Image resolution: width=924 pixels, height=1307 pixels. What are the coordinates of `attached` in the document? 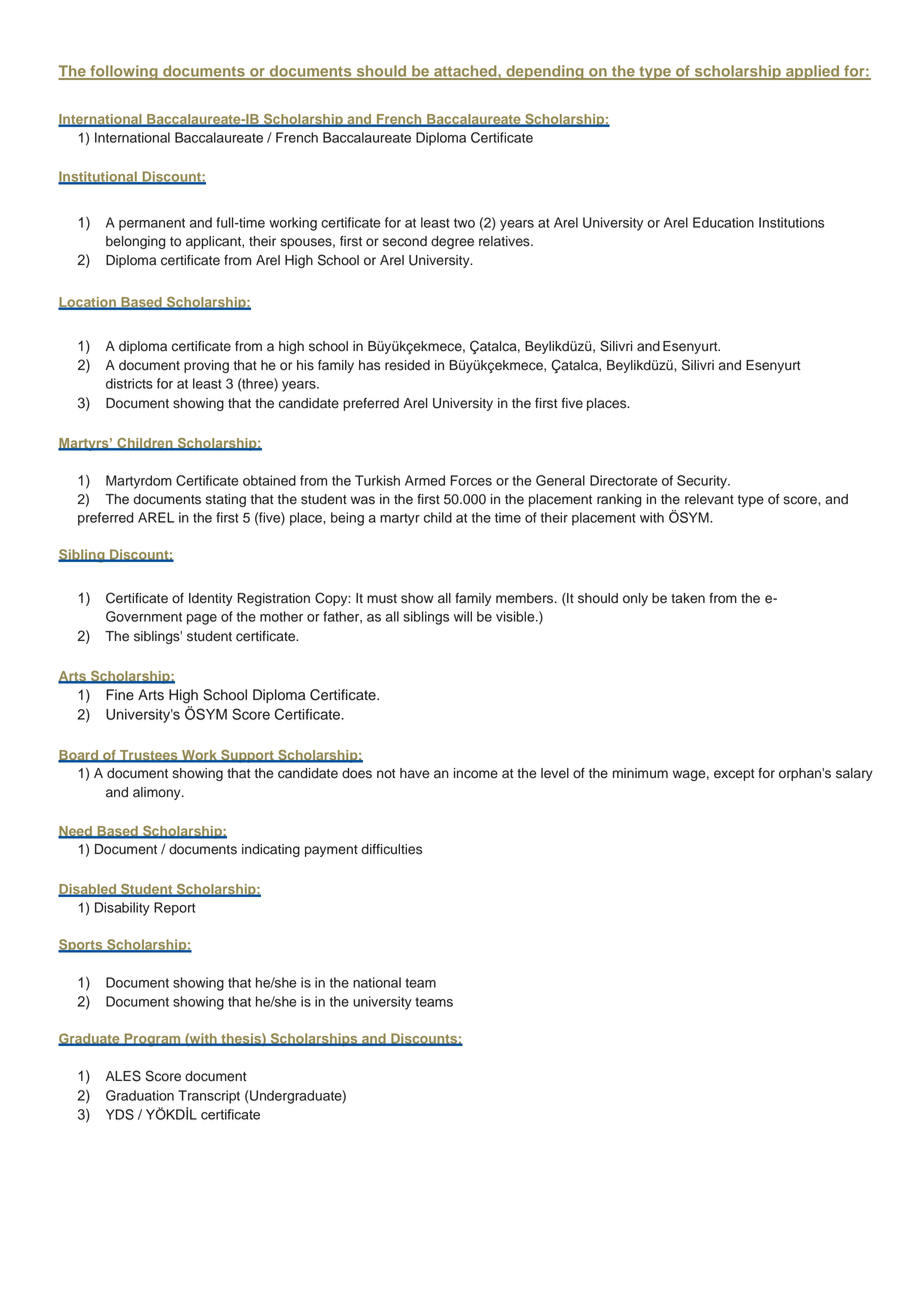 It's located at (465, 72).
